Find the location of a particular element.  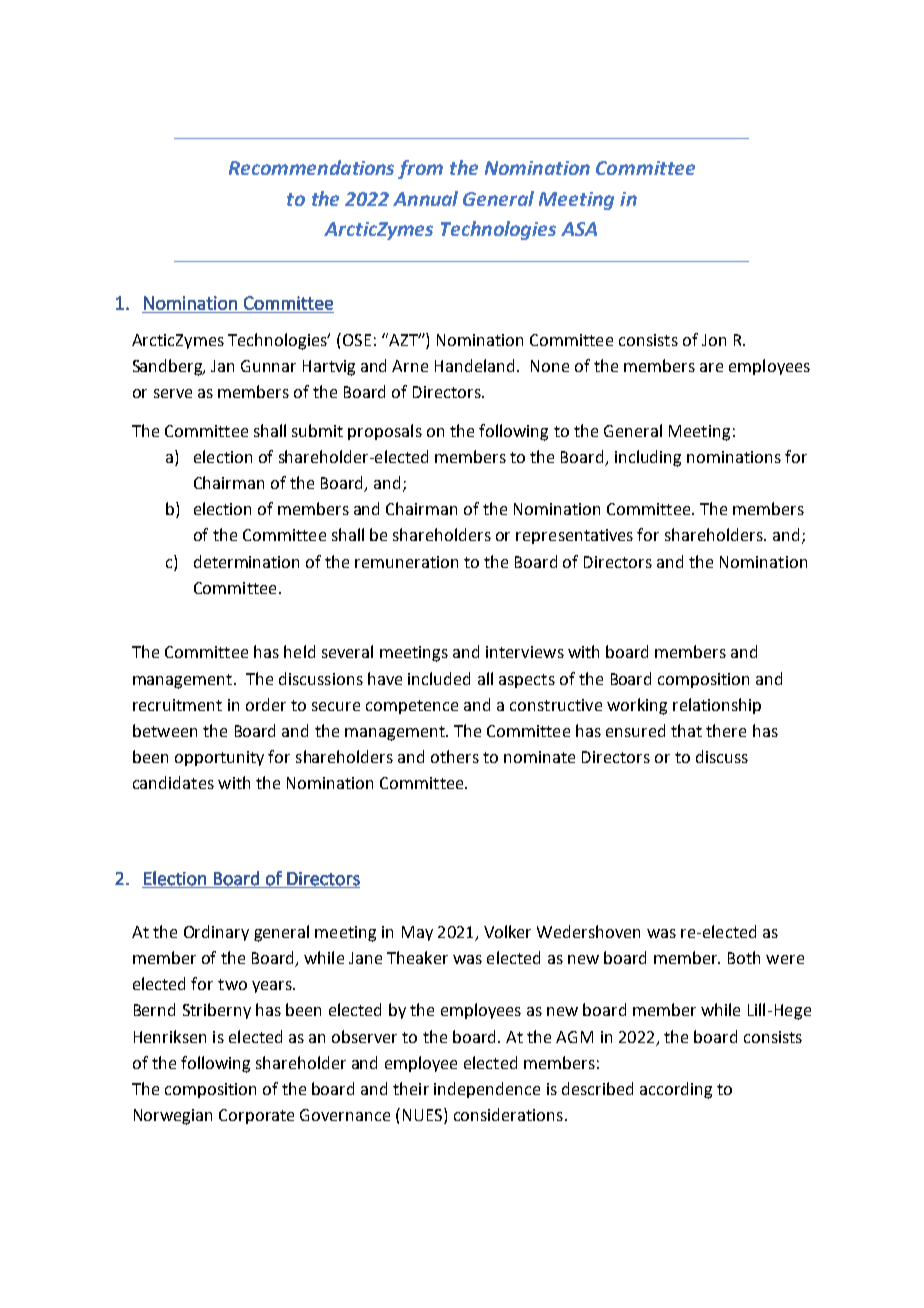

ASA is located at coordinates (579, 229).
